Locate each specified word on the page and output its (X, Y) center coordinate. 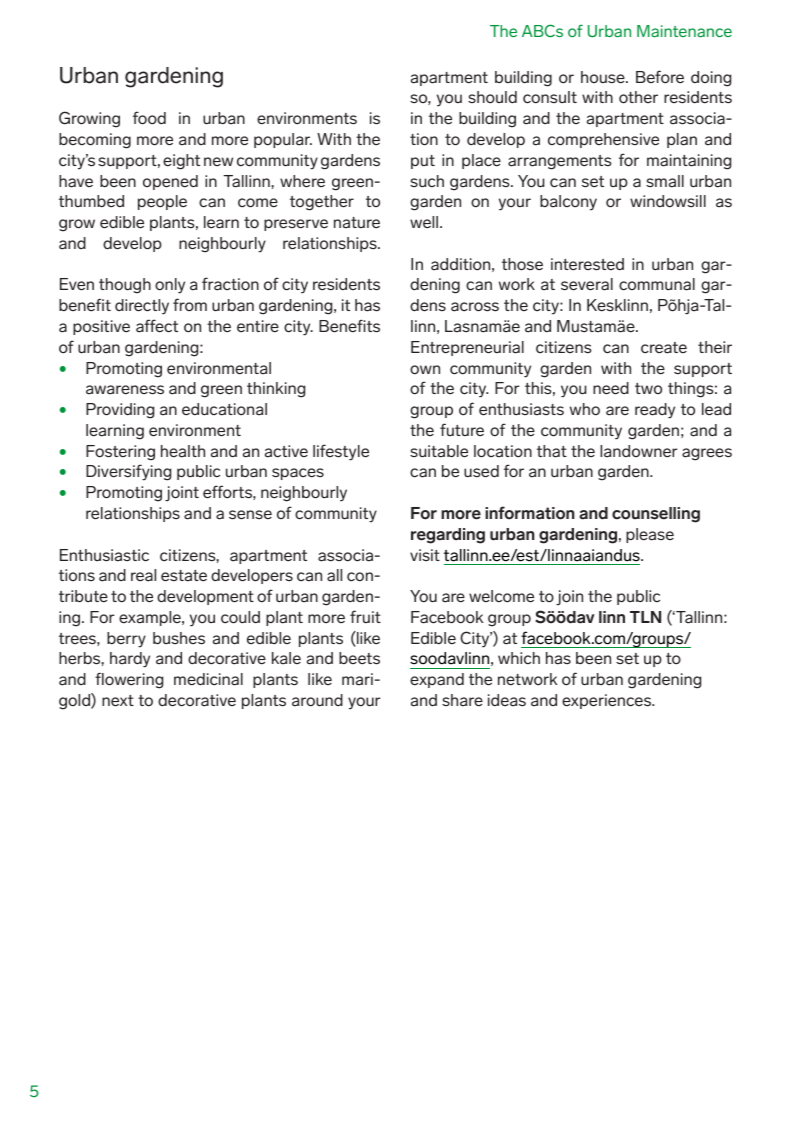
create (664, 348)
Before (660, 76)
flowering (129, 681)
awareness (125, 390)
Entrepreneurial (467, 348)
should (492, 97)
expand (437, 680)
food (149, 117)
